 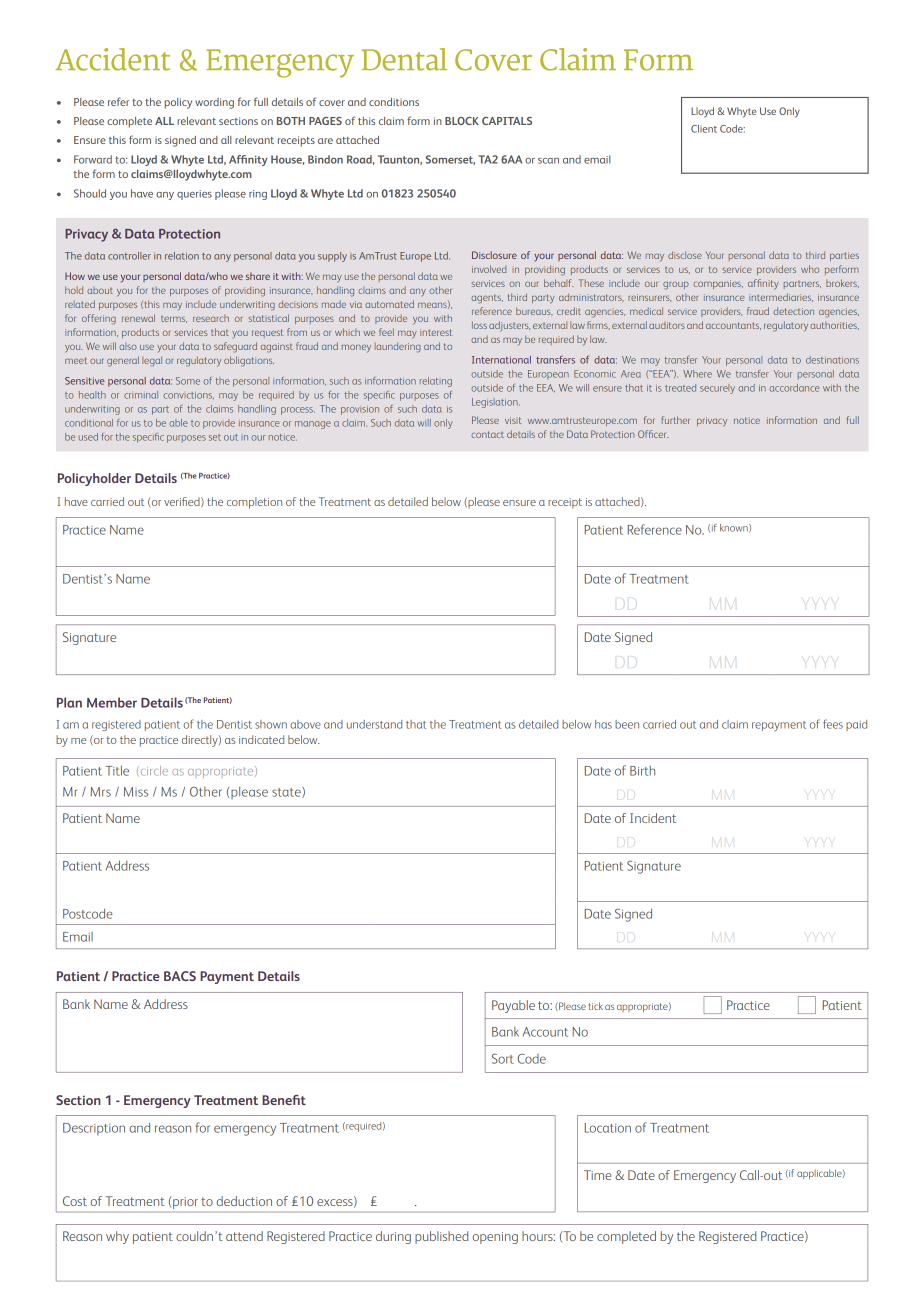 What do you see at coordinates (436, 382) in the page?
I see `relating` at bounding box center [436, 382].
